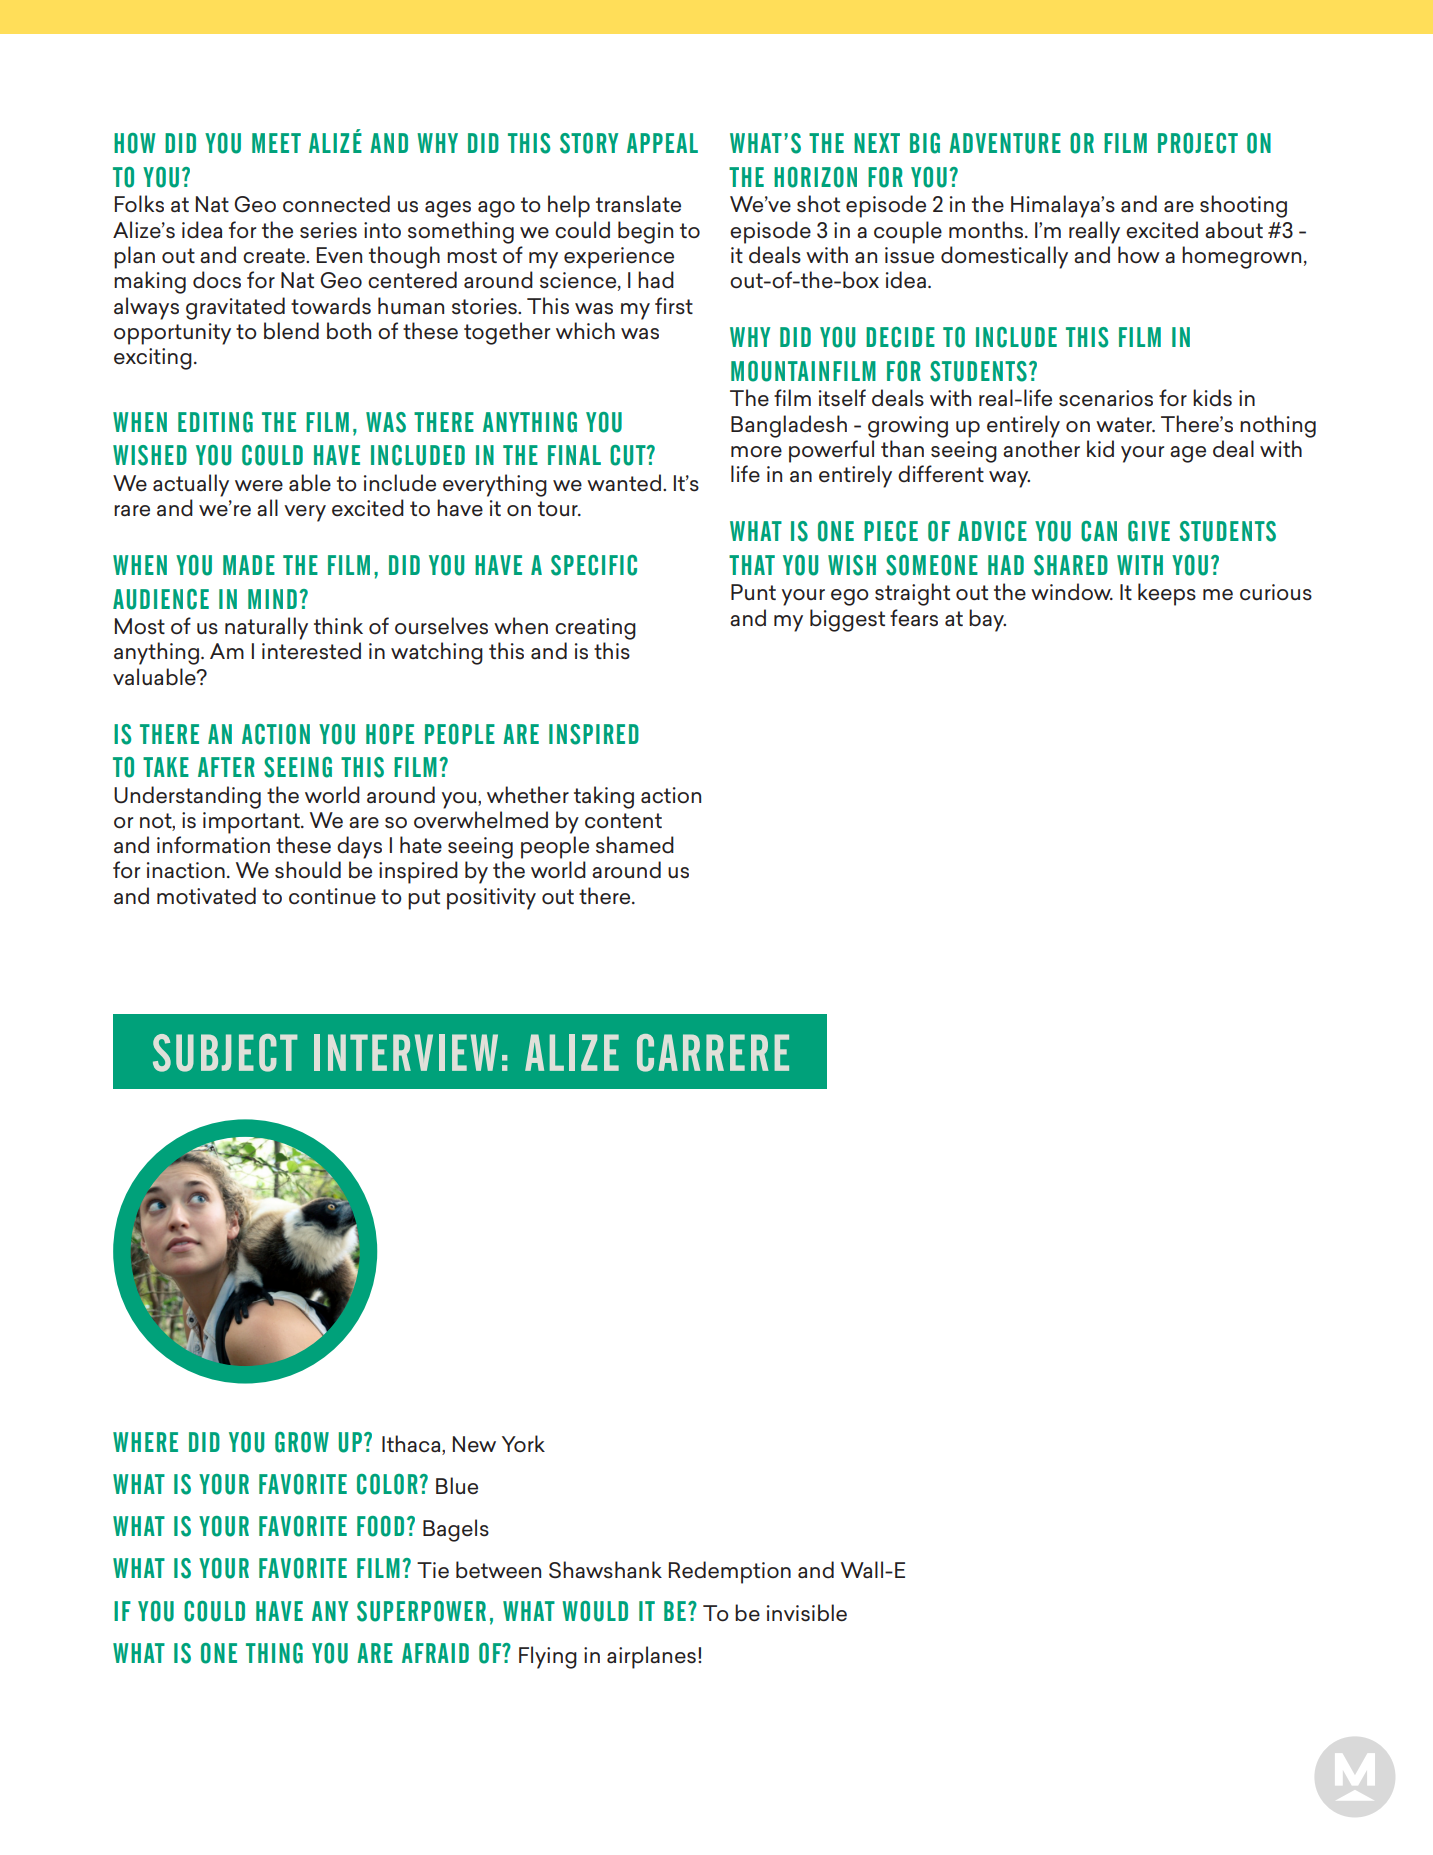  Describe the element at coordinates (421, 1611) in the page. I see `SUPERPOWER` at that location.
